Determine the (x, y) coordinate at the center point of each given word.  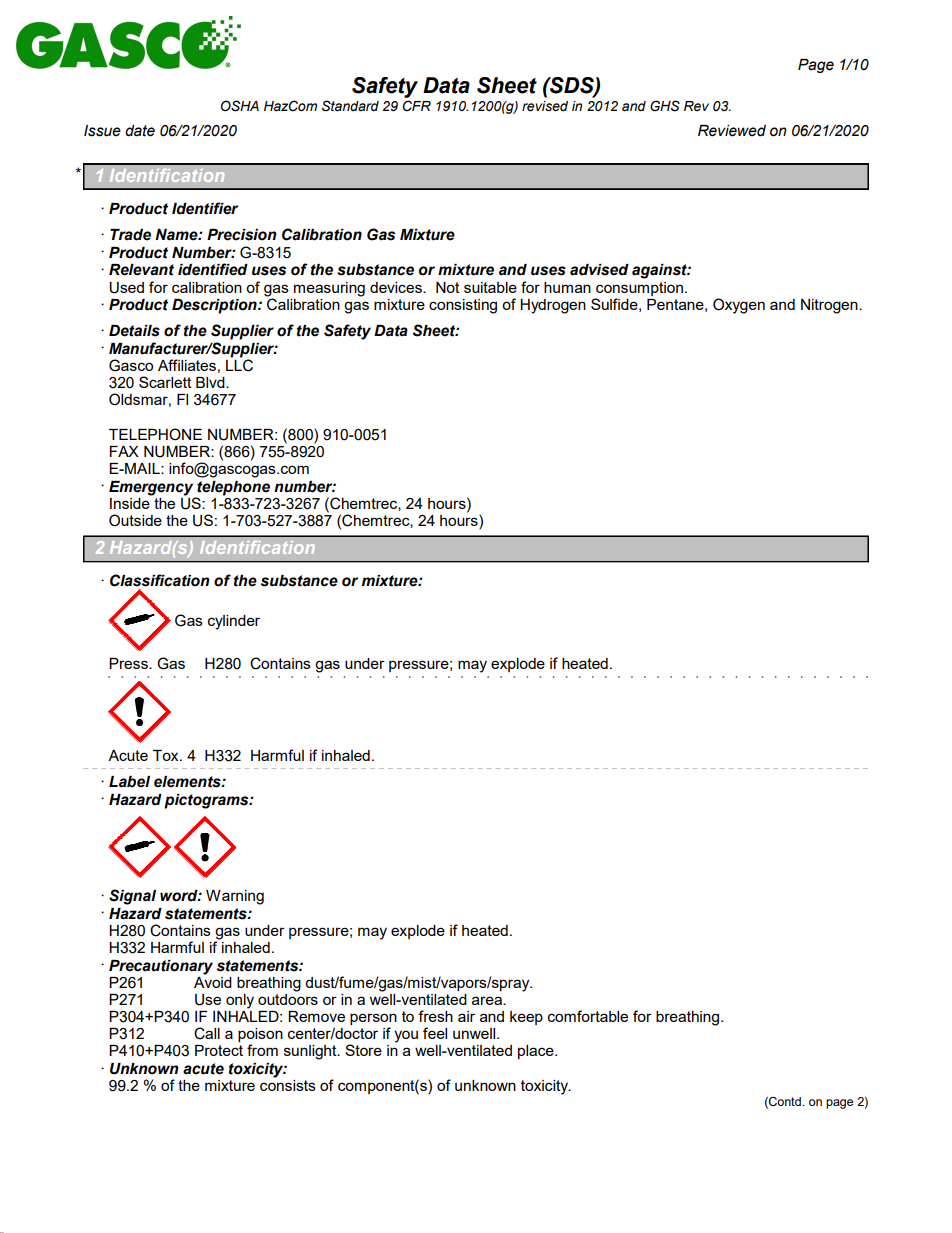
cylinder (234, 622)
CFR (417, 106)
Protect (219, 1050)
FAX (124, 451)
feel (435, 1033)
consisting (463, 306)
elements (188, 782)
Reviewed (732, 131)
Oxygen (739, 306)
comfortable (588, 1016)
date (140, 131)
